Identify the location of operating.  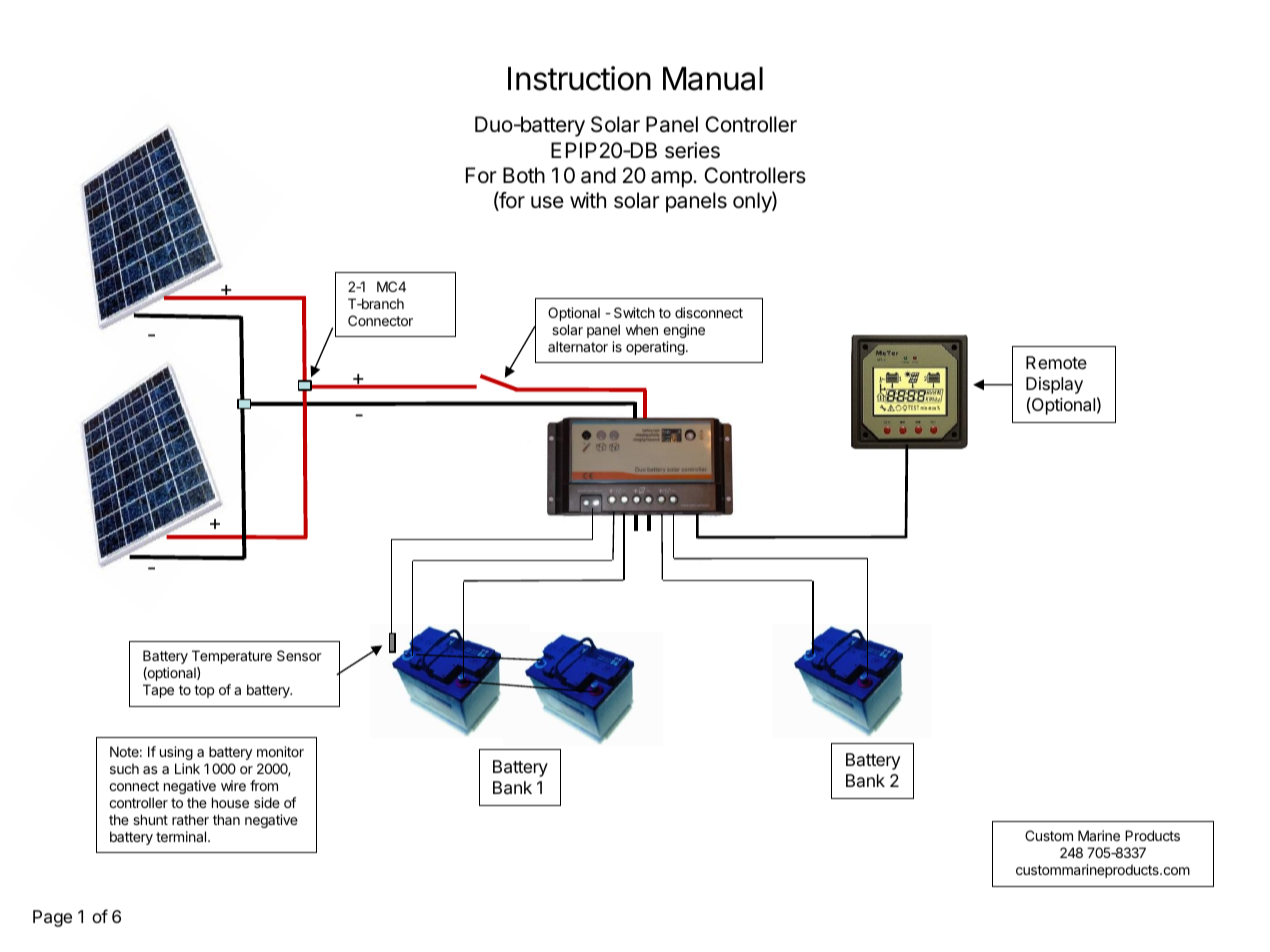
(656, 348).
